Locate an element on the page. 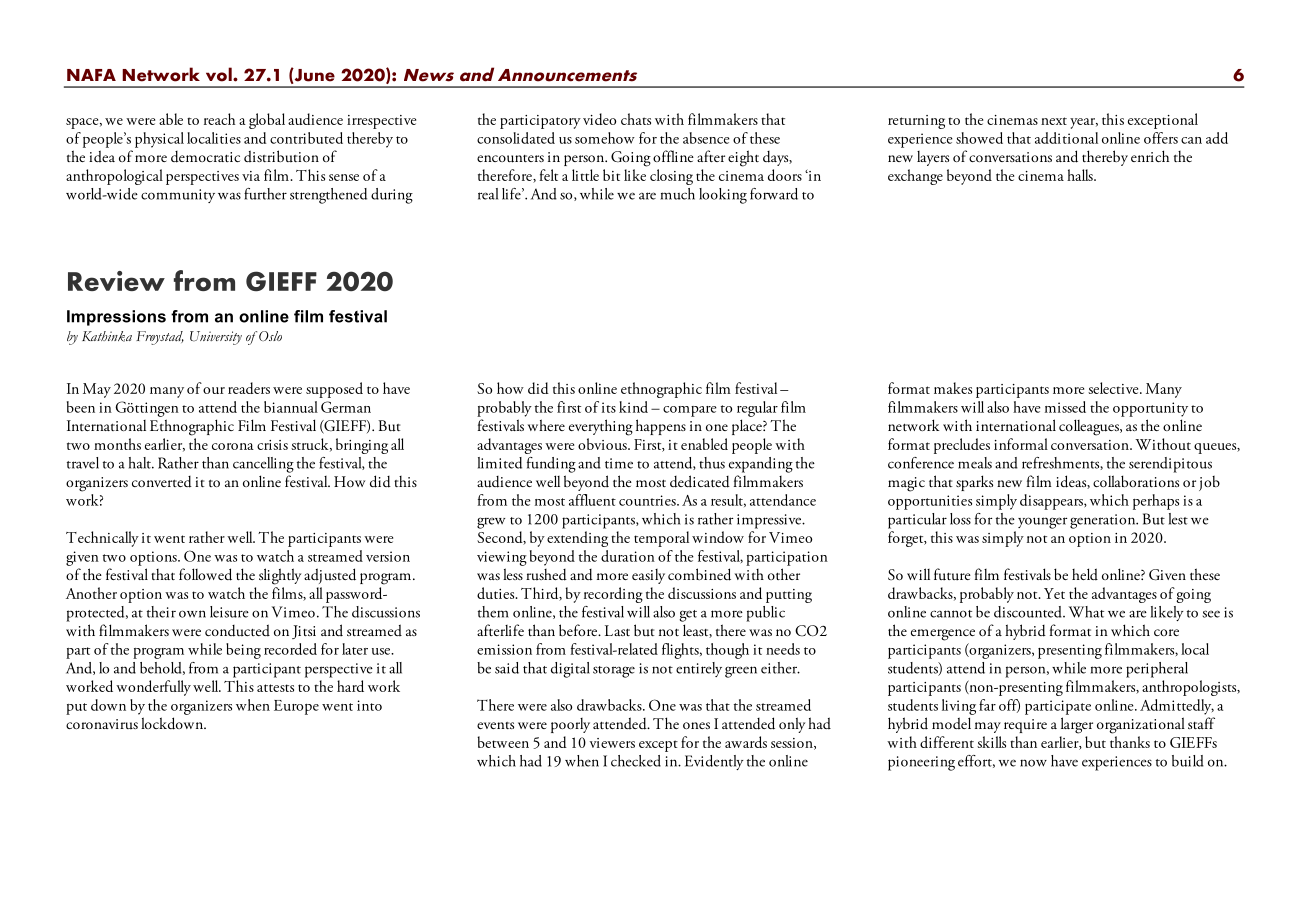 This document has height=924, width=1308. larger is located at coordinates (1077, 725).
